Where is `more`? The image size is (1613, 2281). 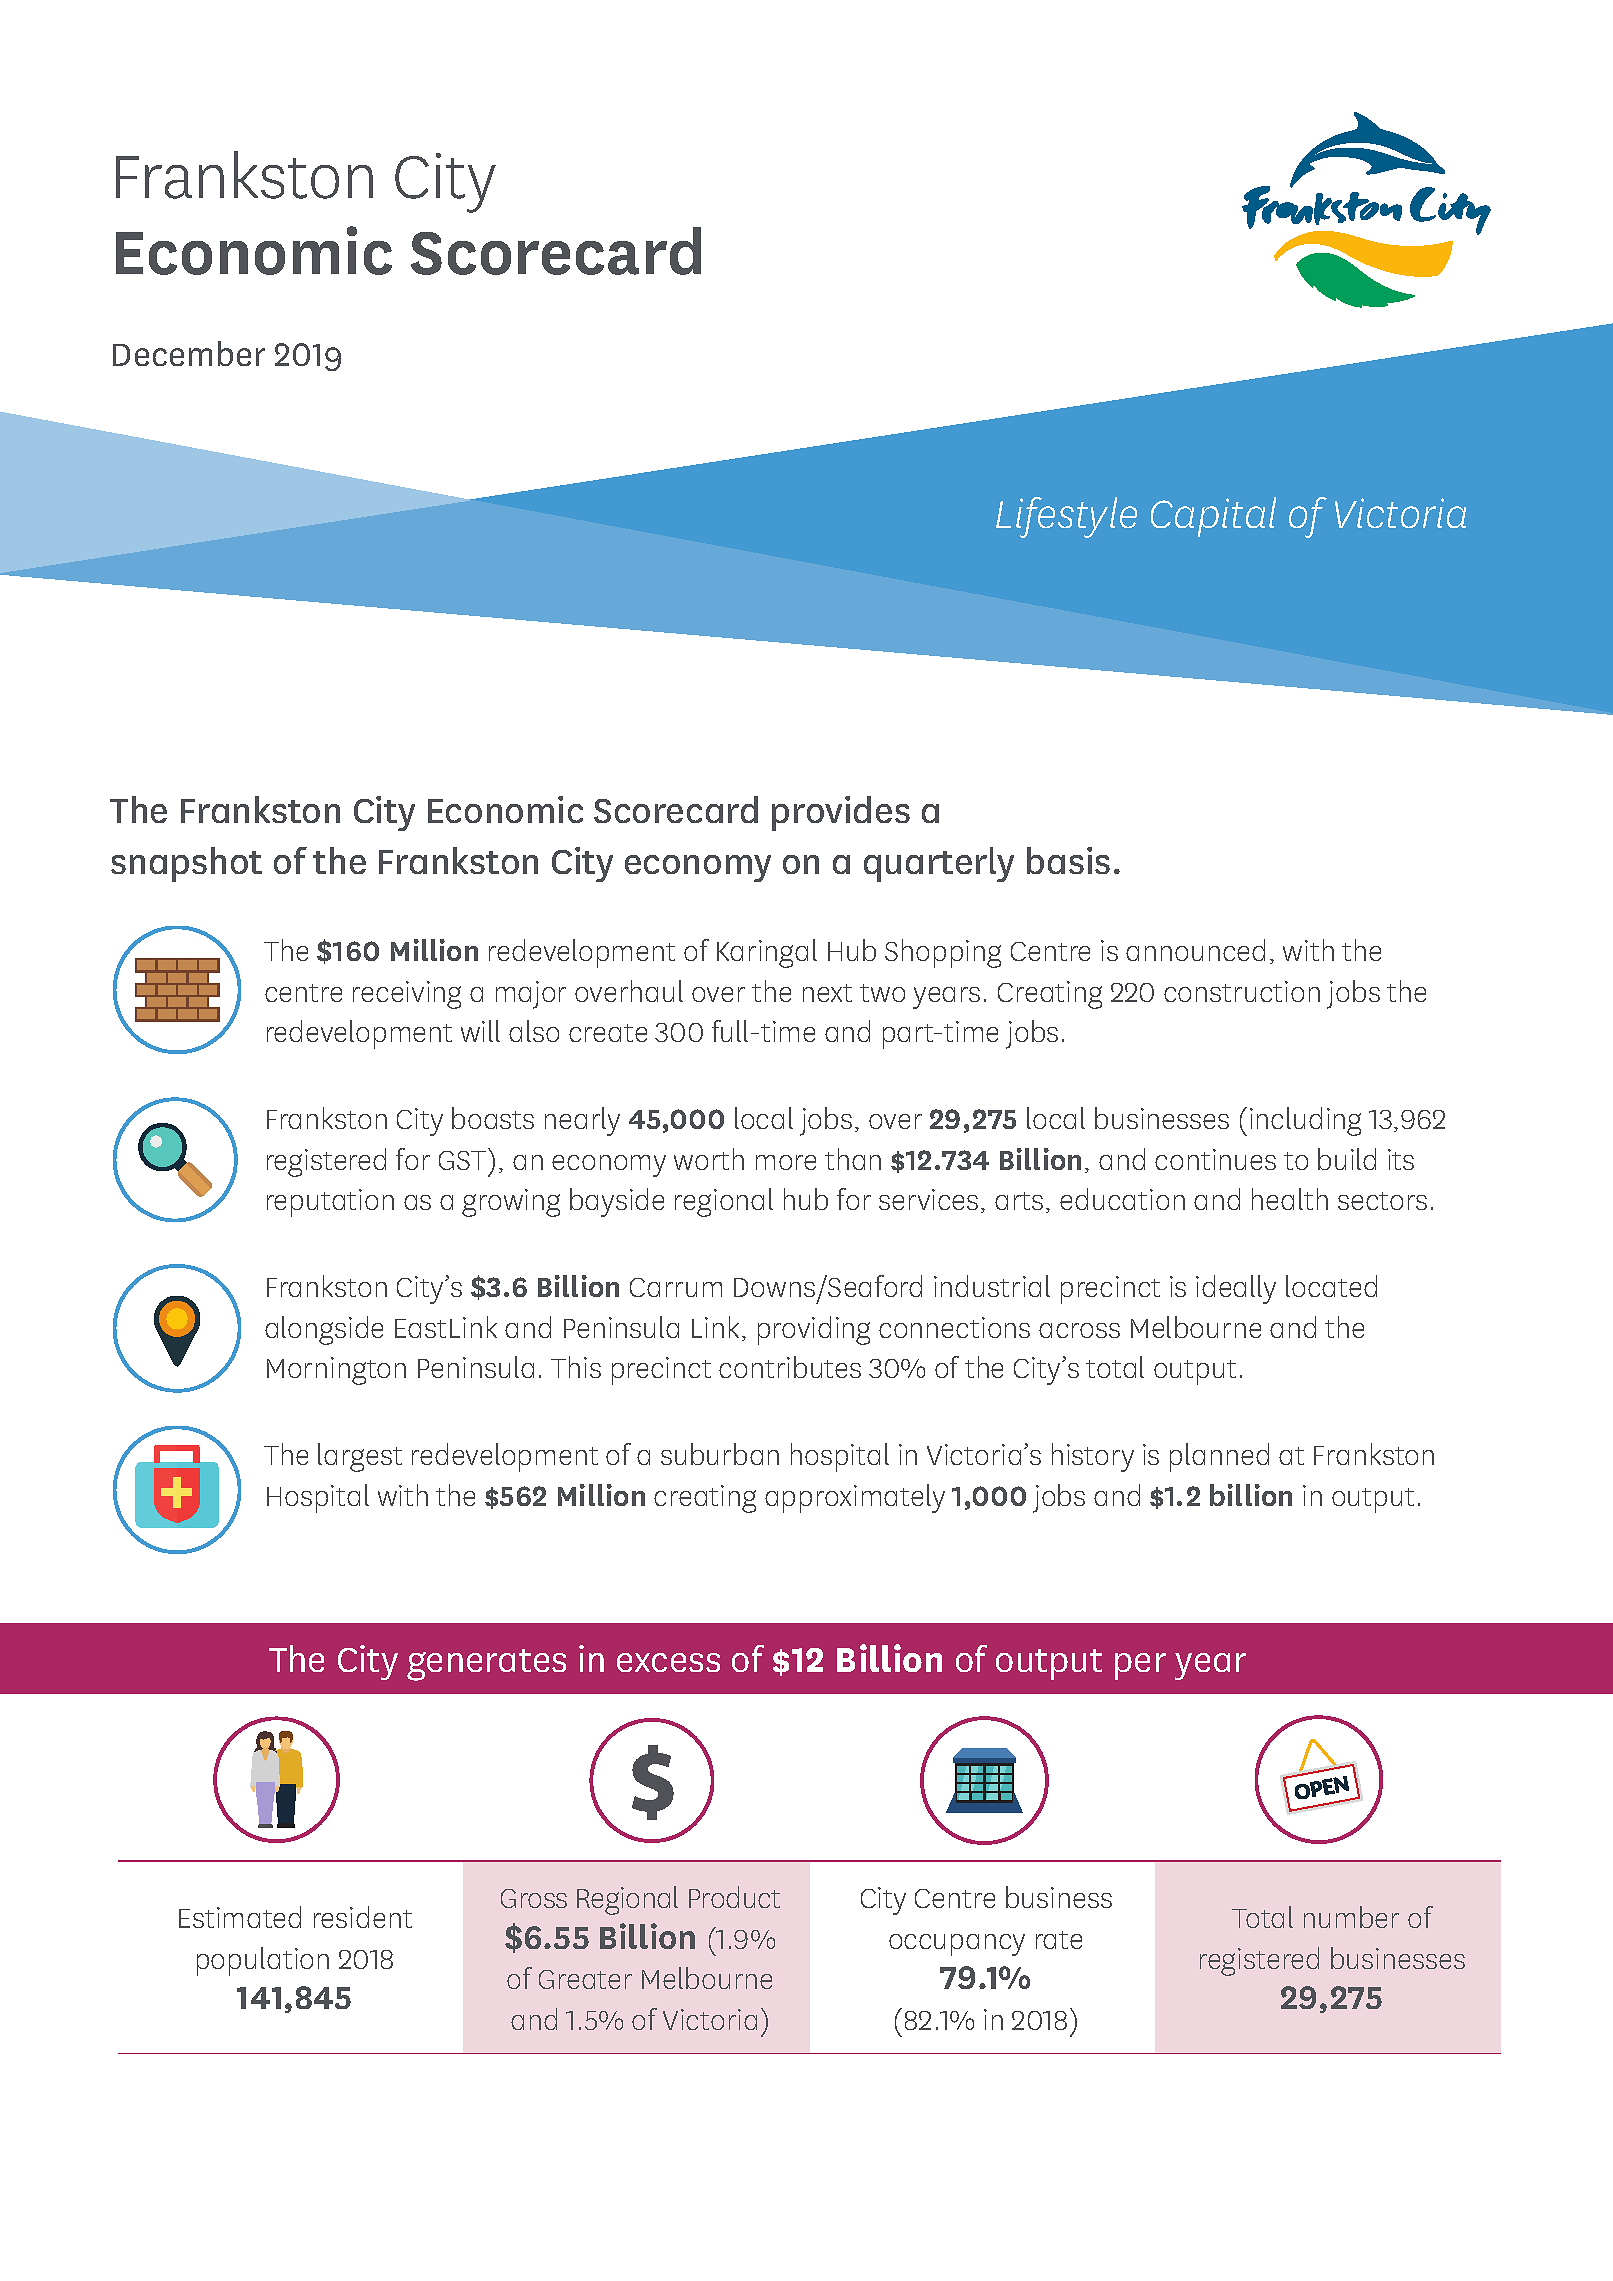 more is located at coordinates (786, 1162).
